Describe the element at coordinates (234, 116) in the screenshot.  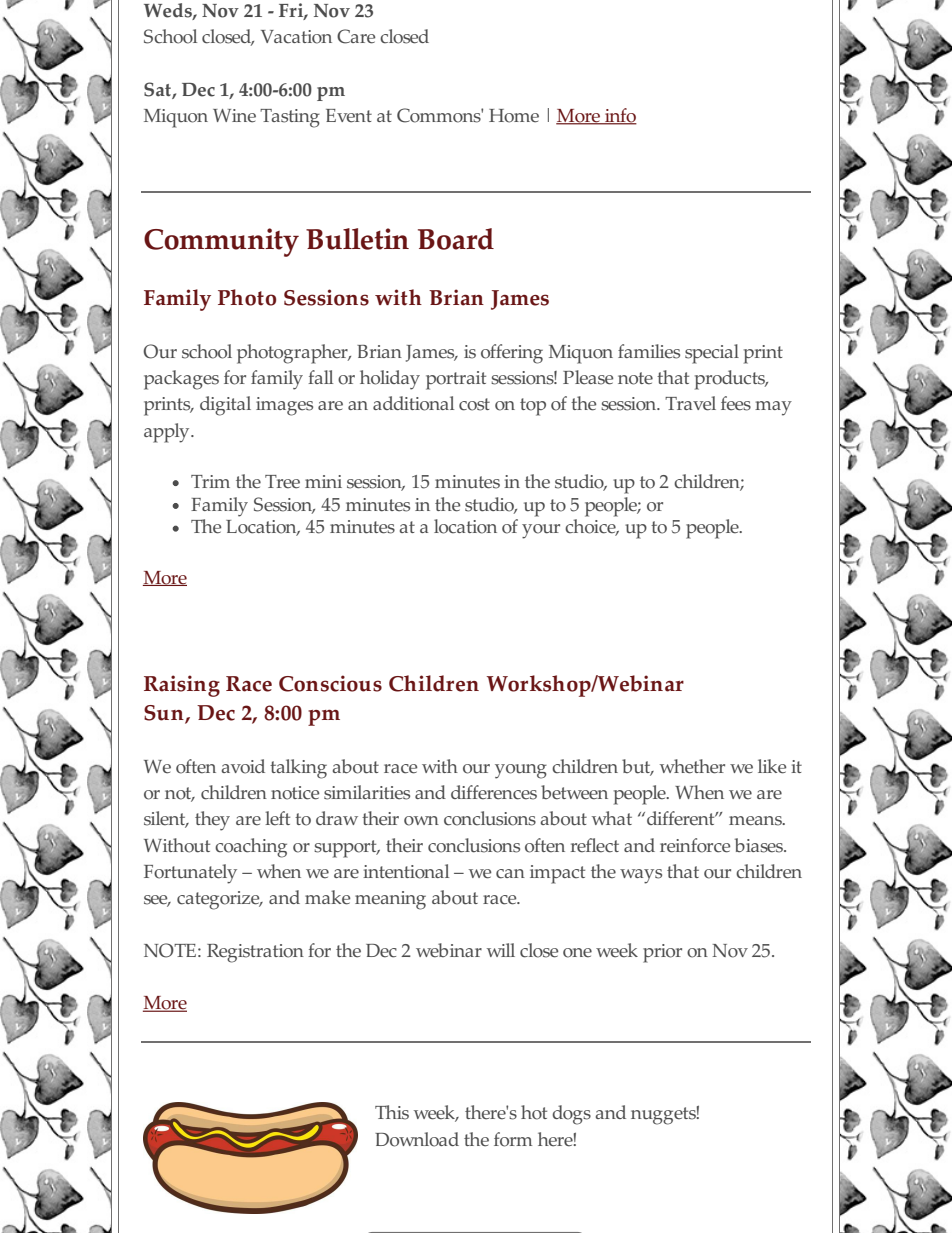
I see `Wine` at that location.
